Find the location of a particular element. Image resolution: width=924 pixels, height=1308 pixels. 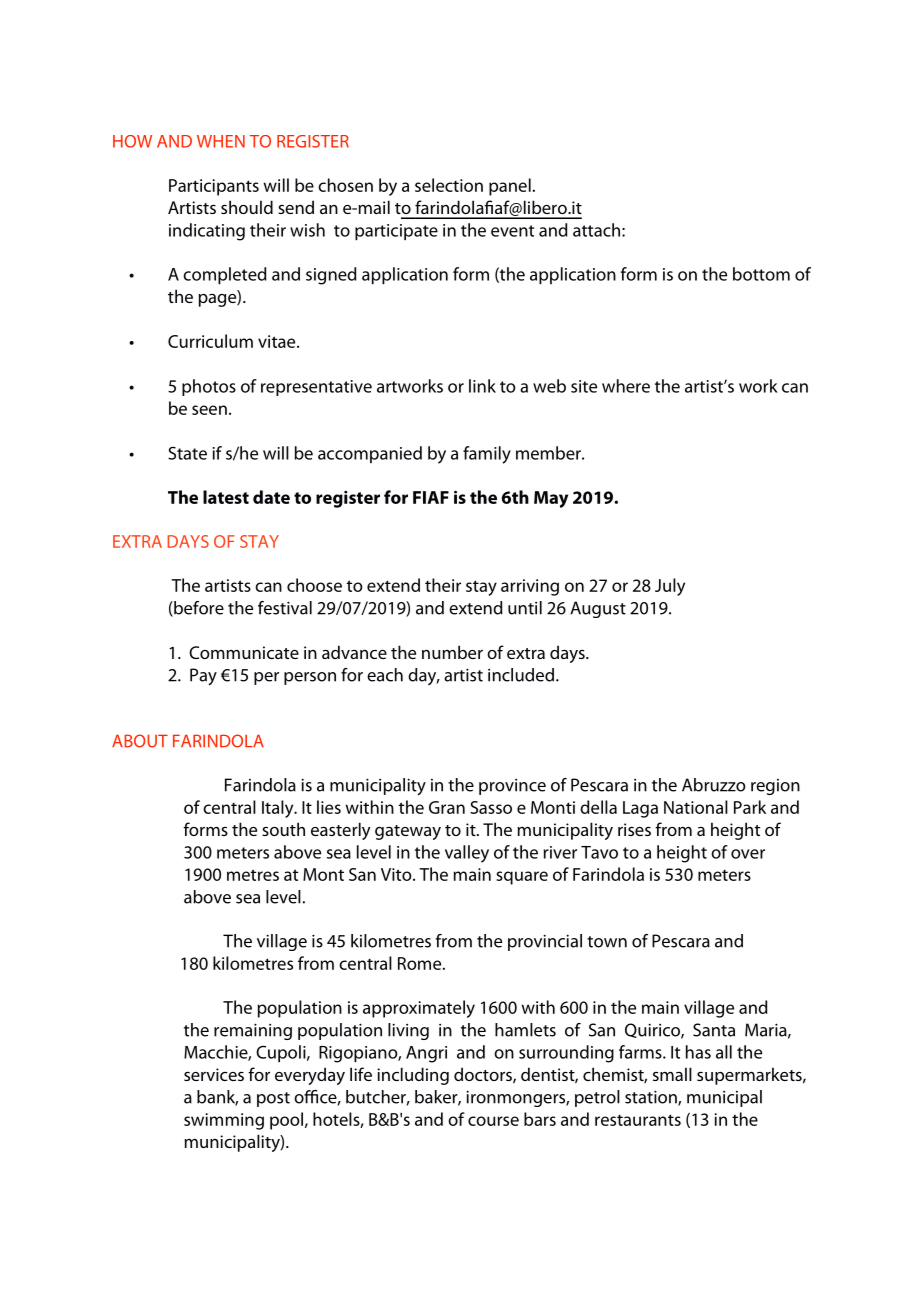

Participants is located at coordinates (214, 187).
